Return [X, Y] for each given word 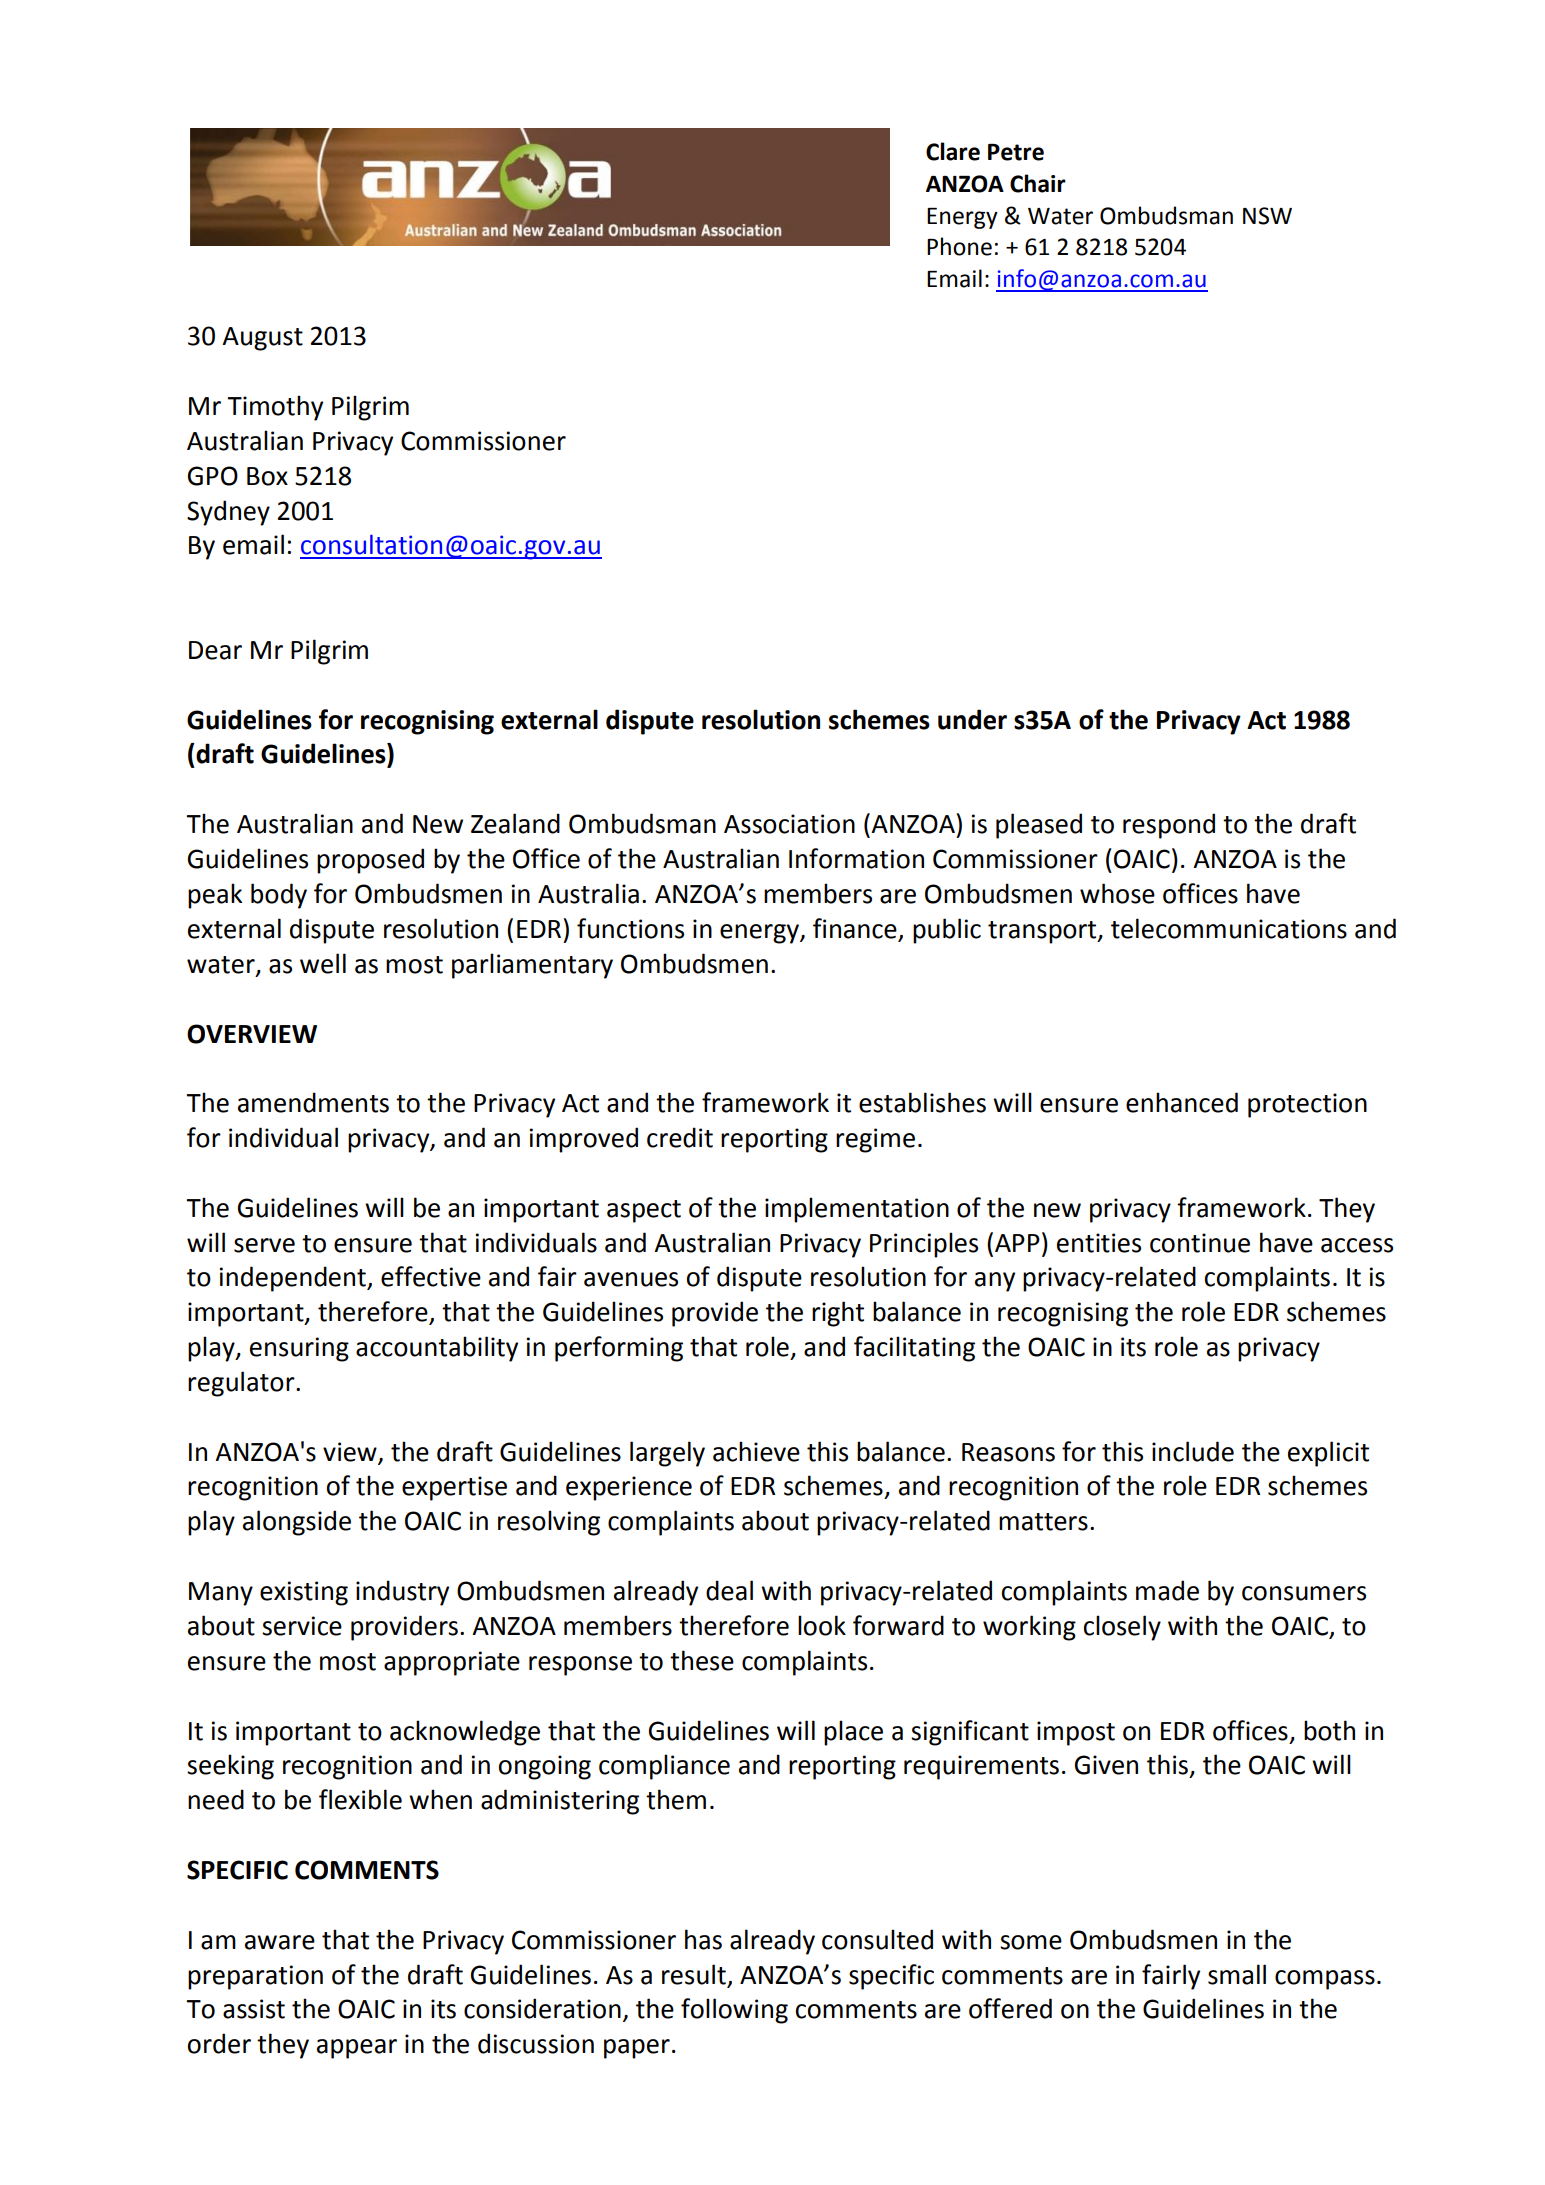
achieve [756, 1451]
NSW [1267, 216]
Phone [959, 246]
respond [1169, 826]
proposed [370, 861]
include [1193, 1451]
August [262, 339]
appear [357, 2049]
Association [789, 824]
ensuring [299, 1349]
